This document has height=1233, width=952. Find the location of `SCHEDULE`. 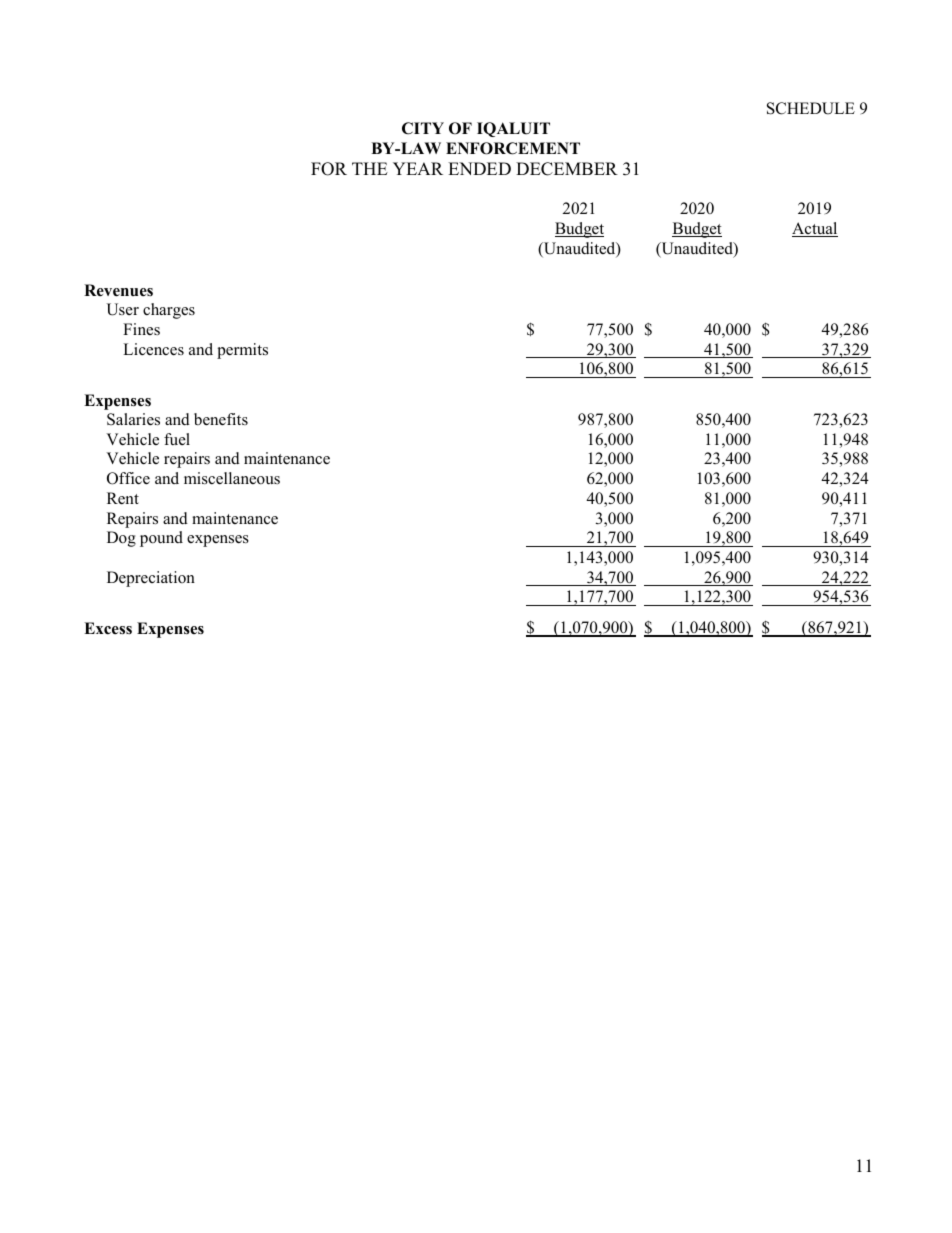

SCHEDULE is located at coordinates (811, 108).
